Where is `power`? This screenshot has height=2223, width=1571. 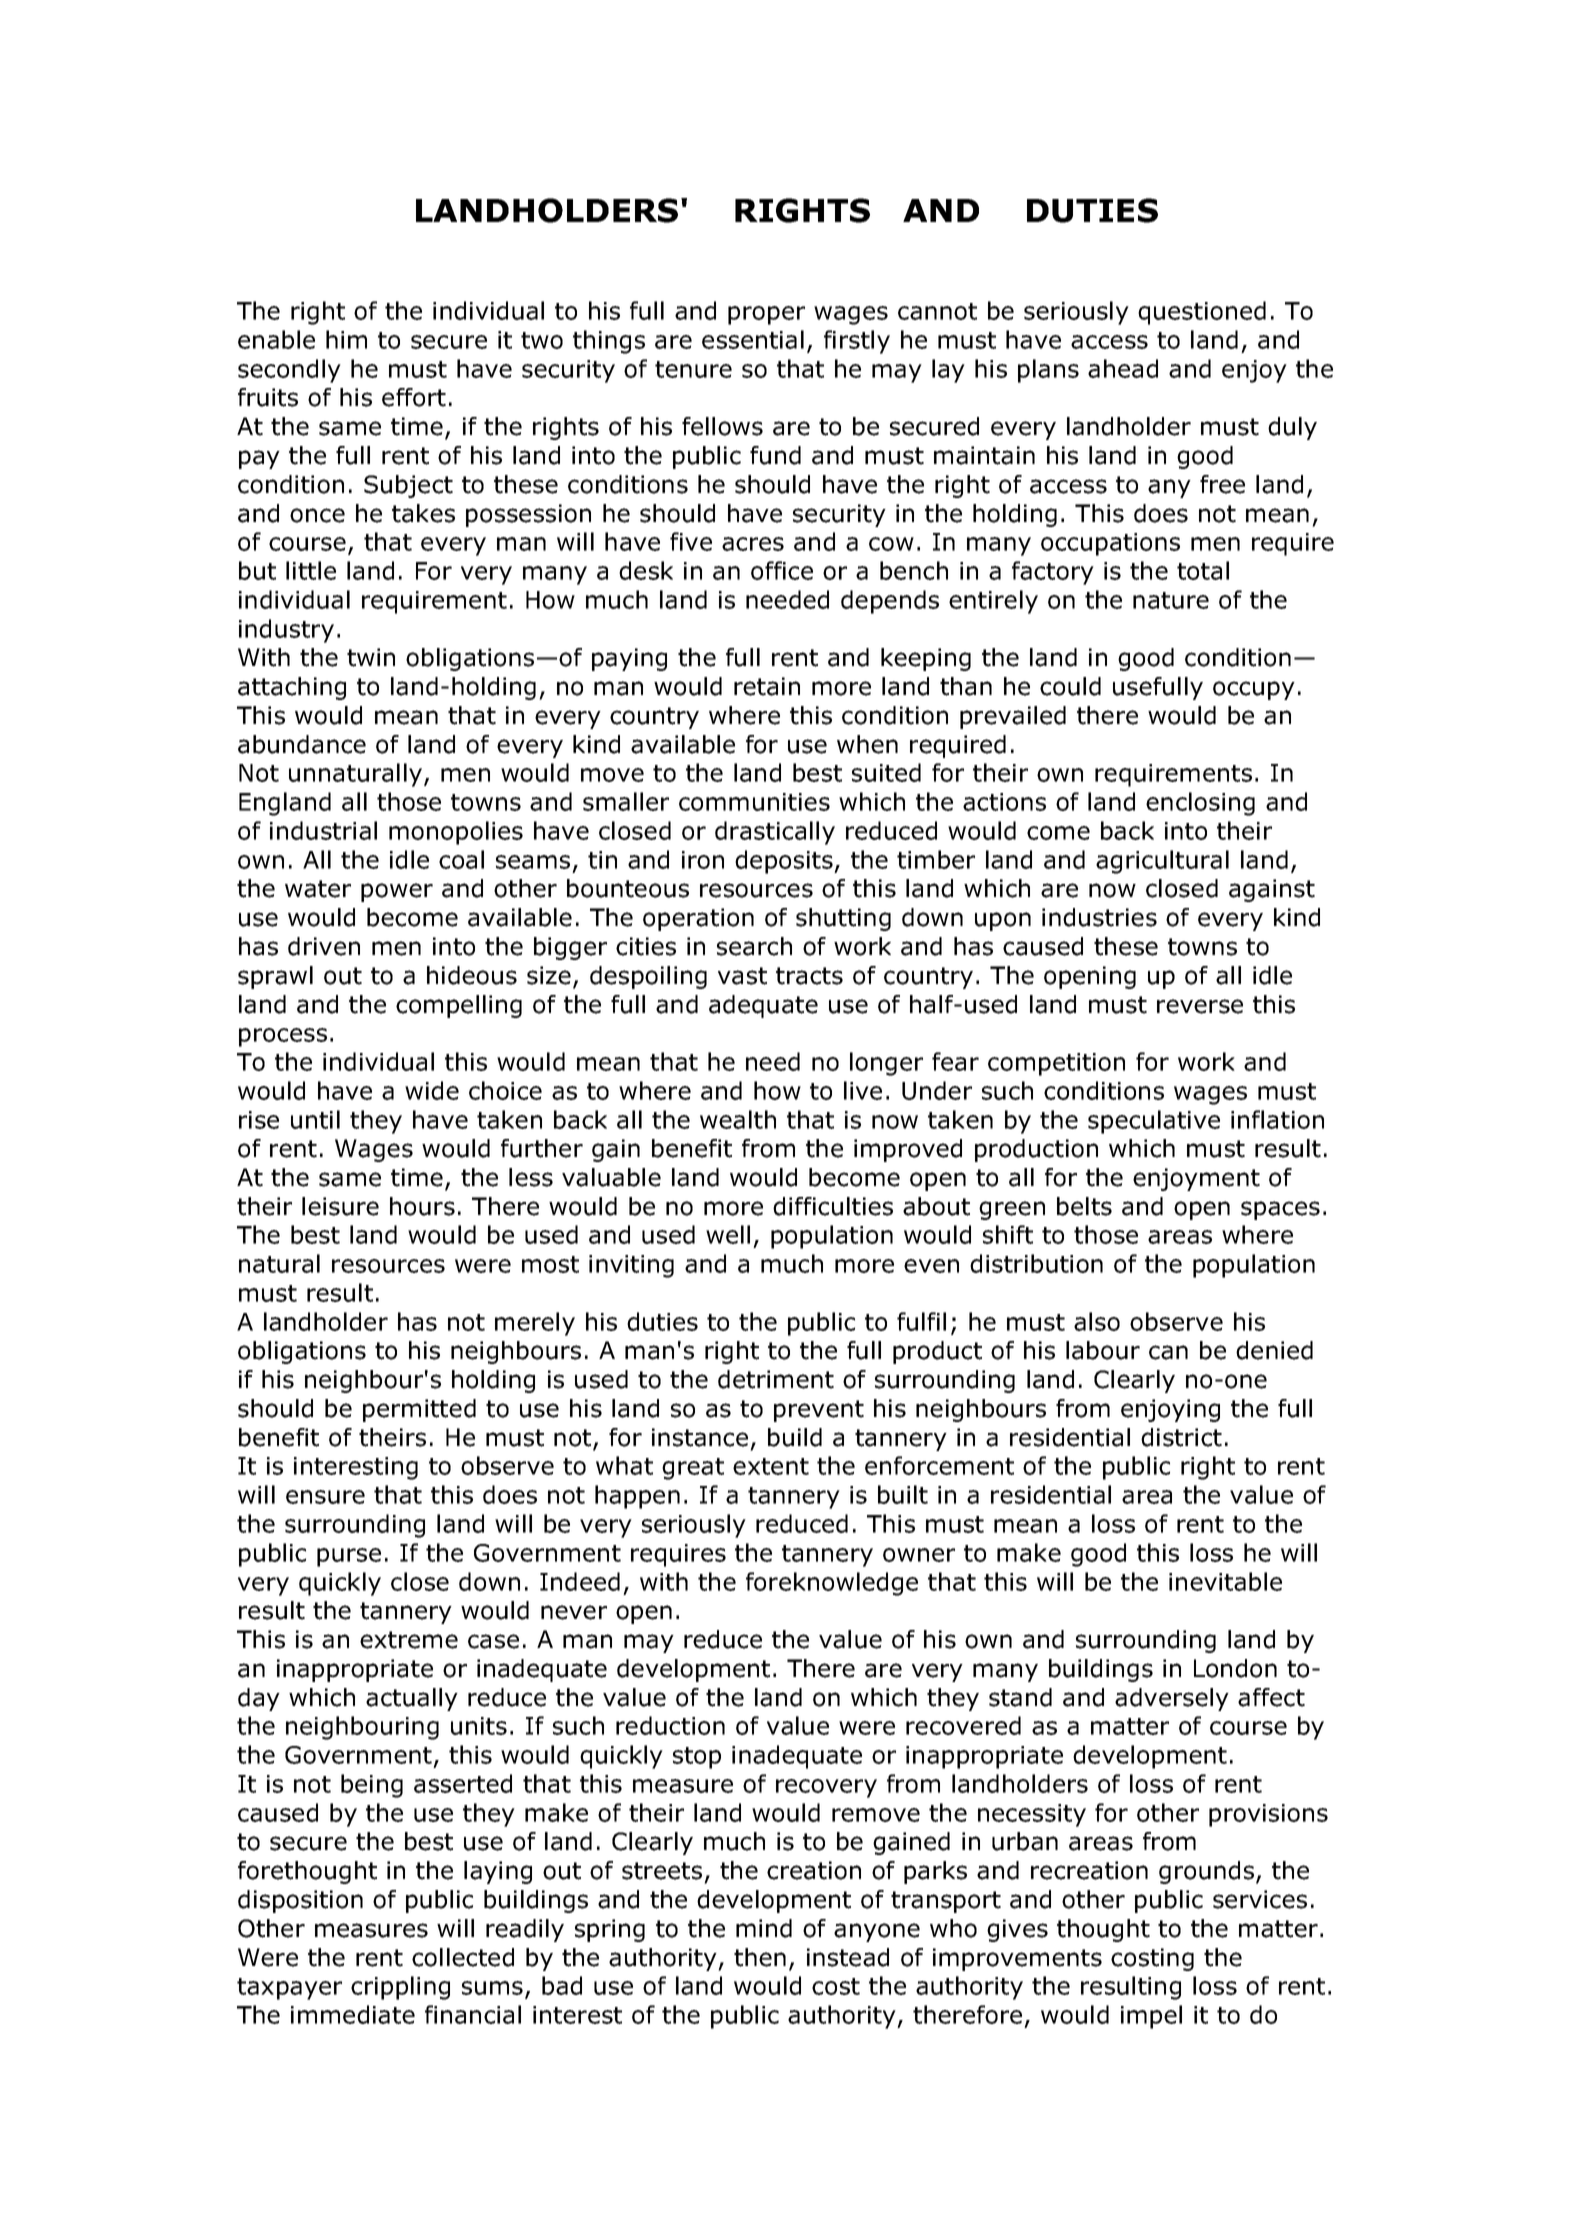
power is located at coordinates (397, 892).
